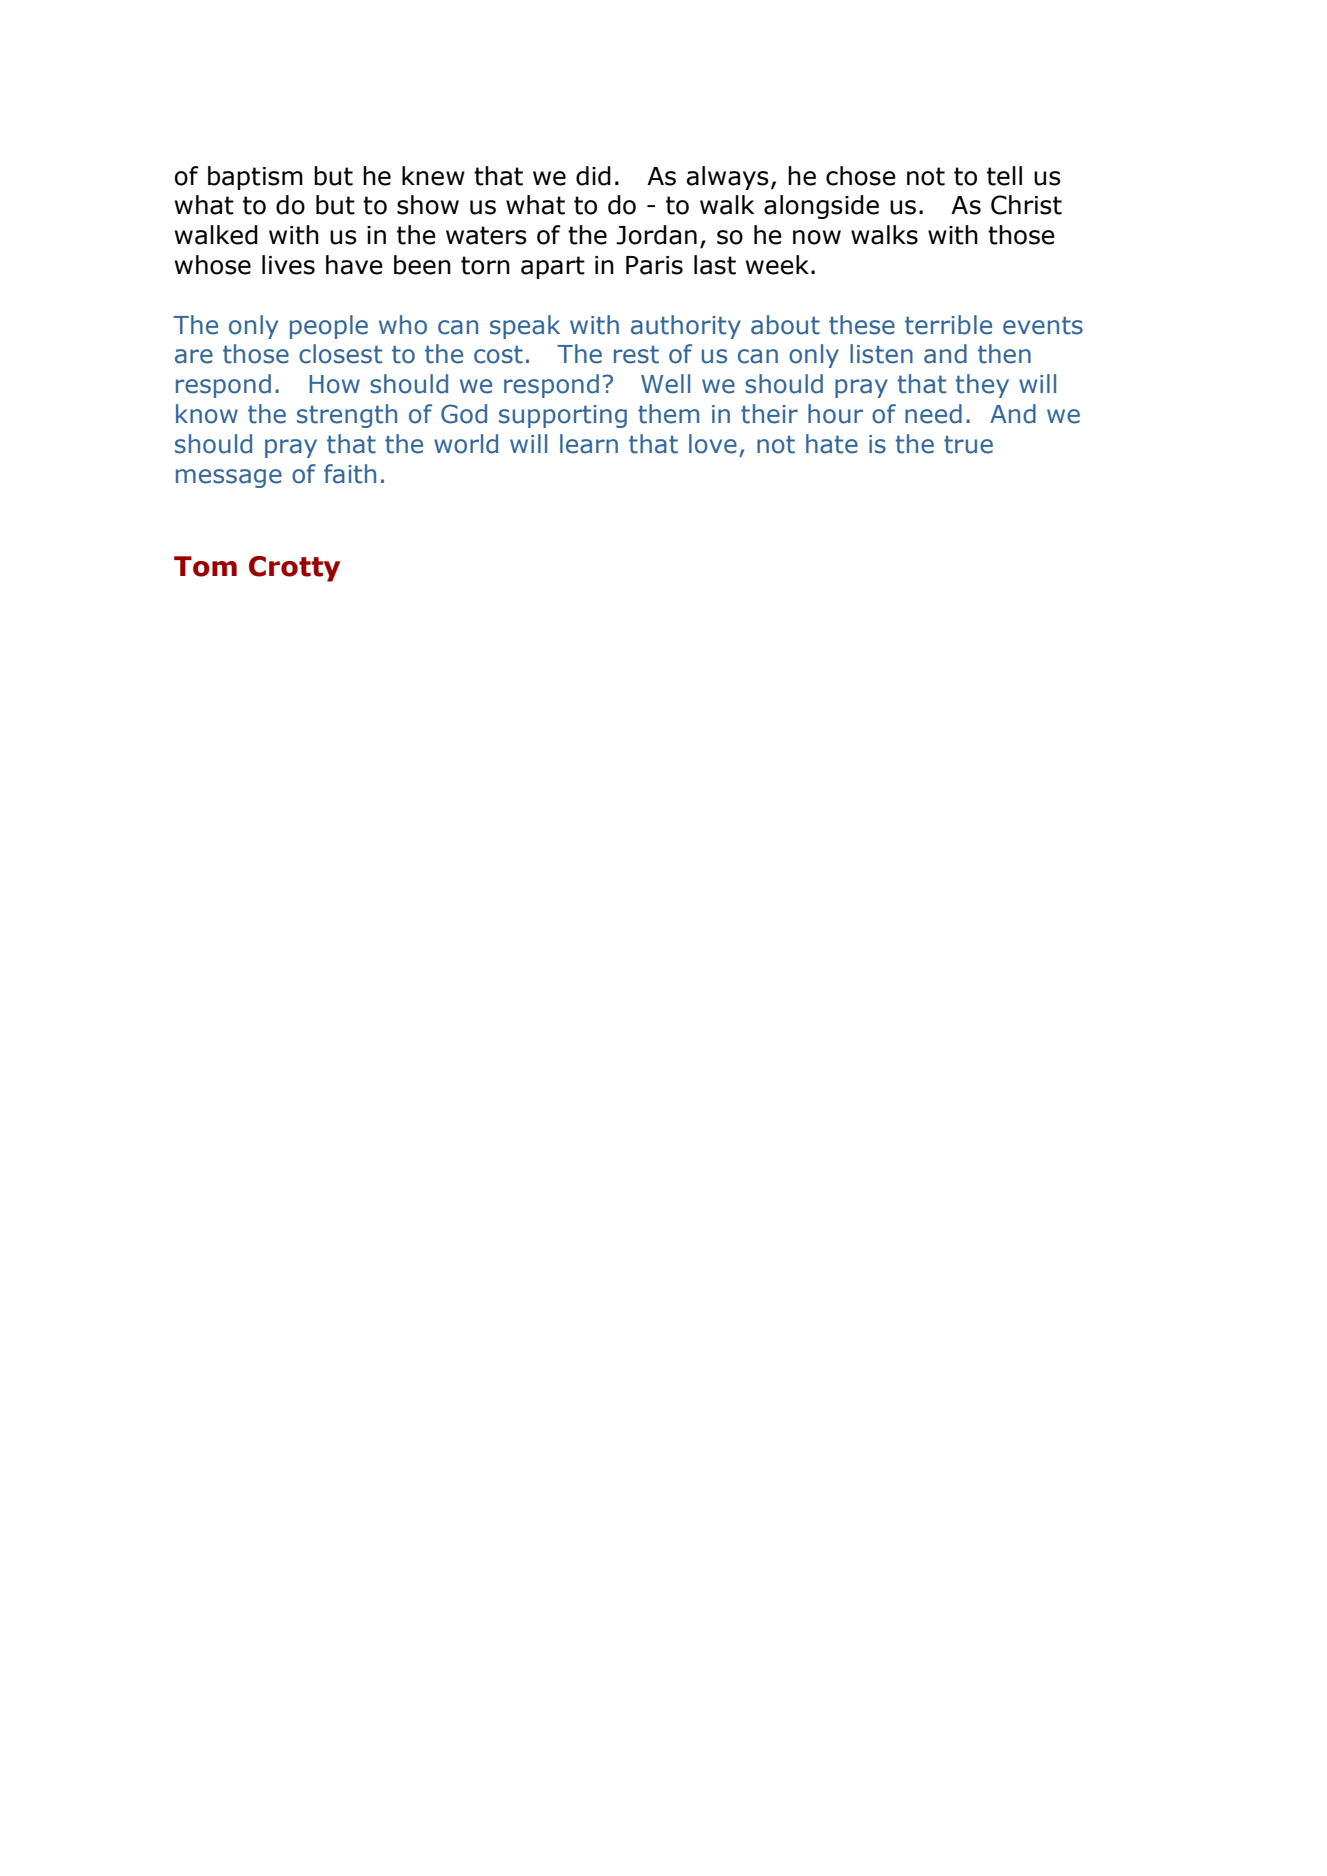 The height and width of the screenshot is (1876, 1327). What do you see at coordinates (593, 176) in the screenshot?
I see `did` at bounding box center [593, 176].
